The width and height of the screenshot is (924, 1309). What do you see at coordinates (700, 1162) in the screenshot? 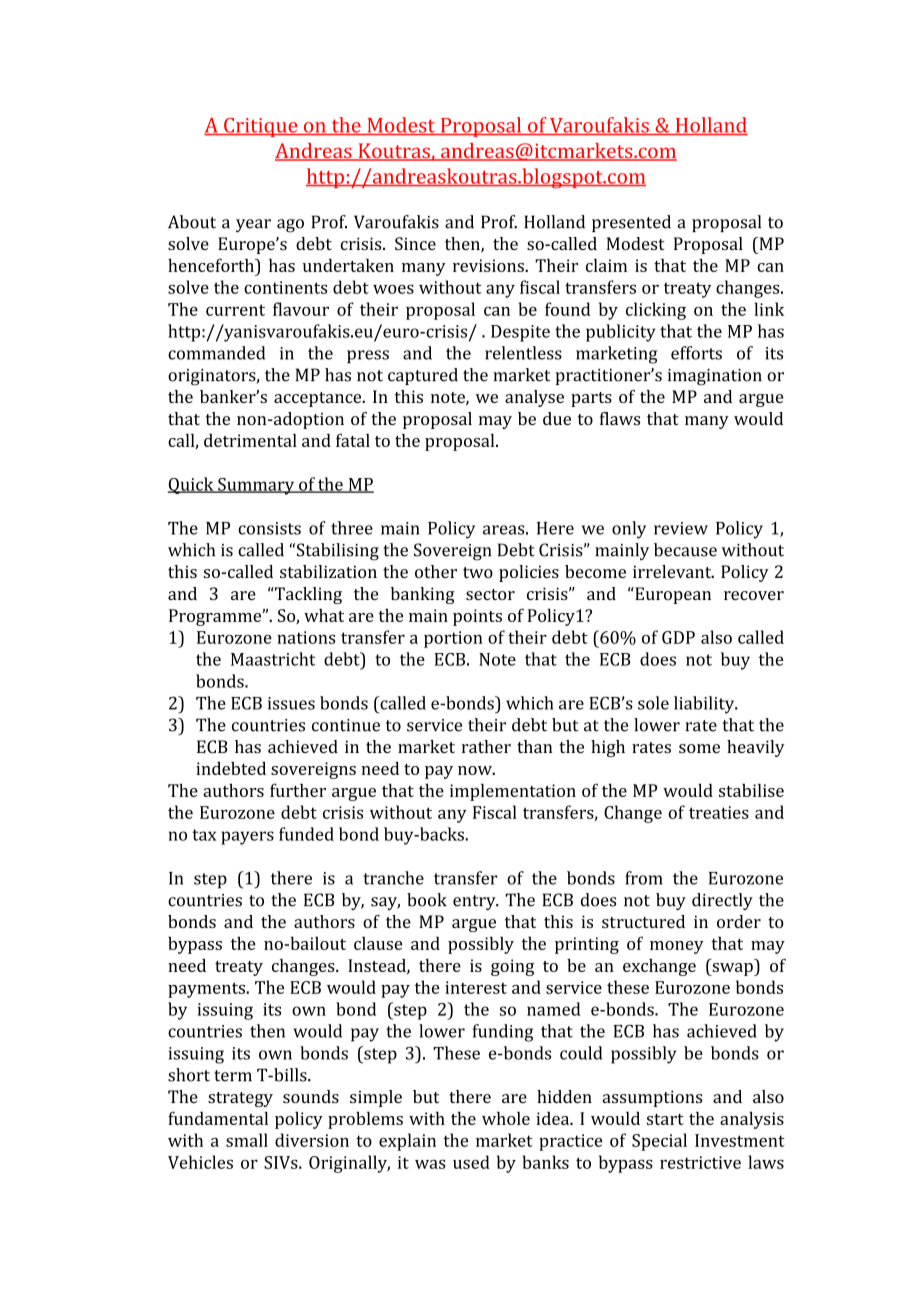
I see `restrictive` at bounding box center [700, 1162].
